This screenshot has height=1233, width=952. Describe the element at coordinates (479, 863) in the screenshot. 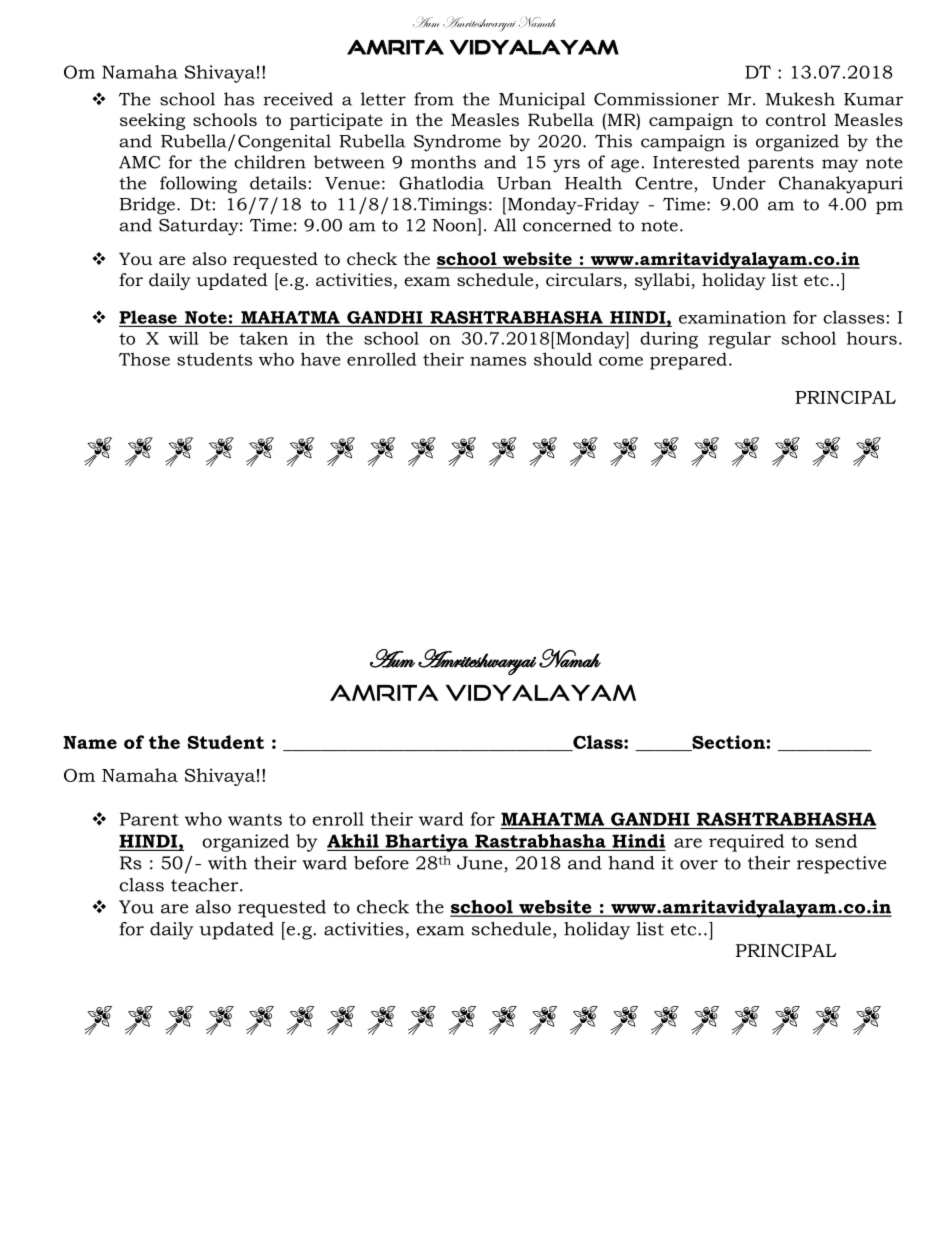

I see `June` at that location.
